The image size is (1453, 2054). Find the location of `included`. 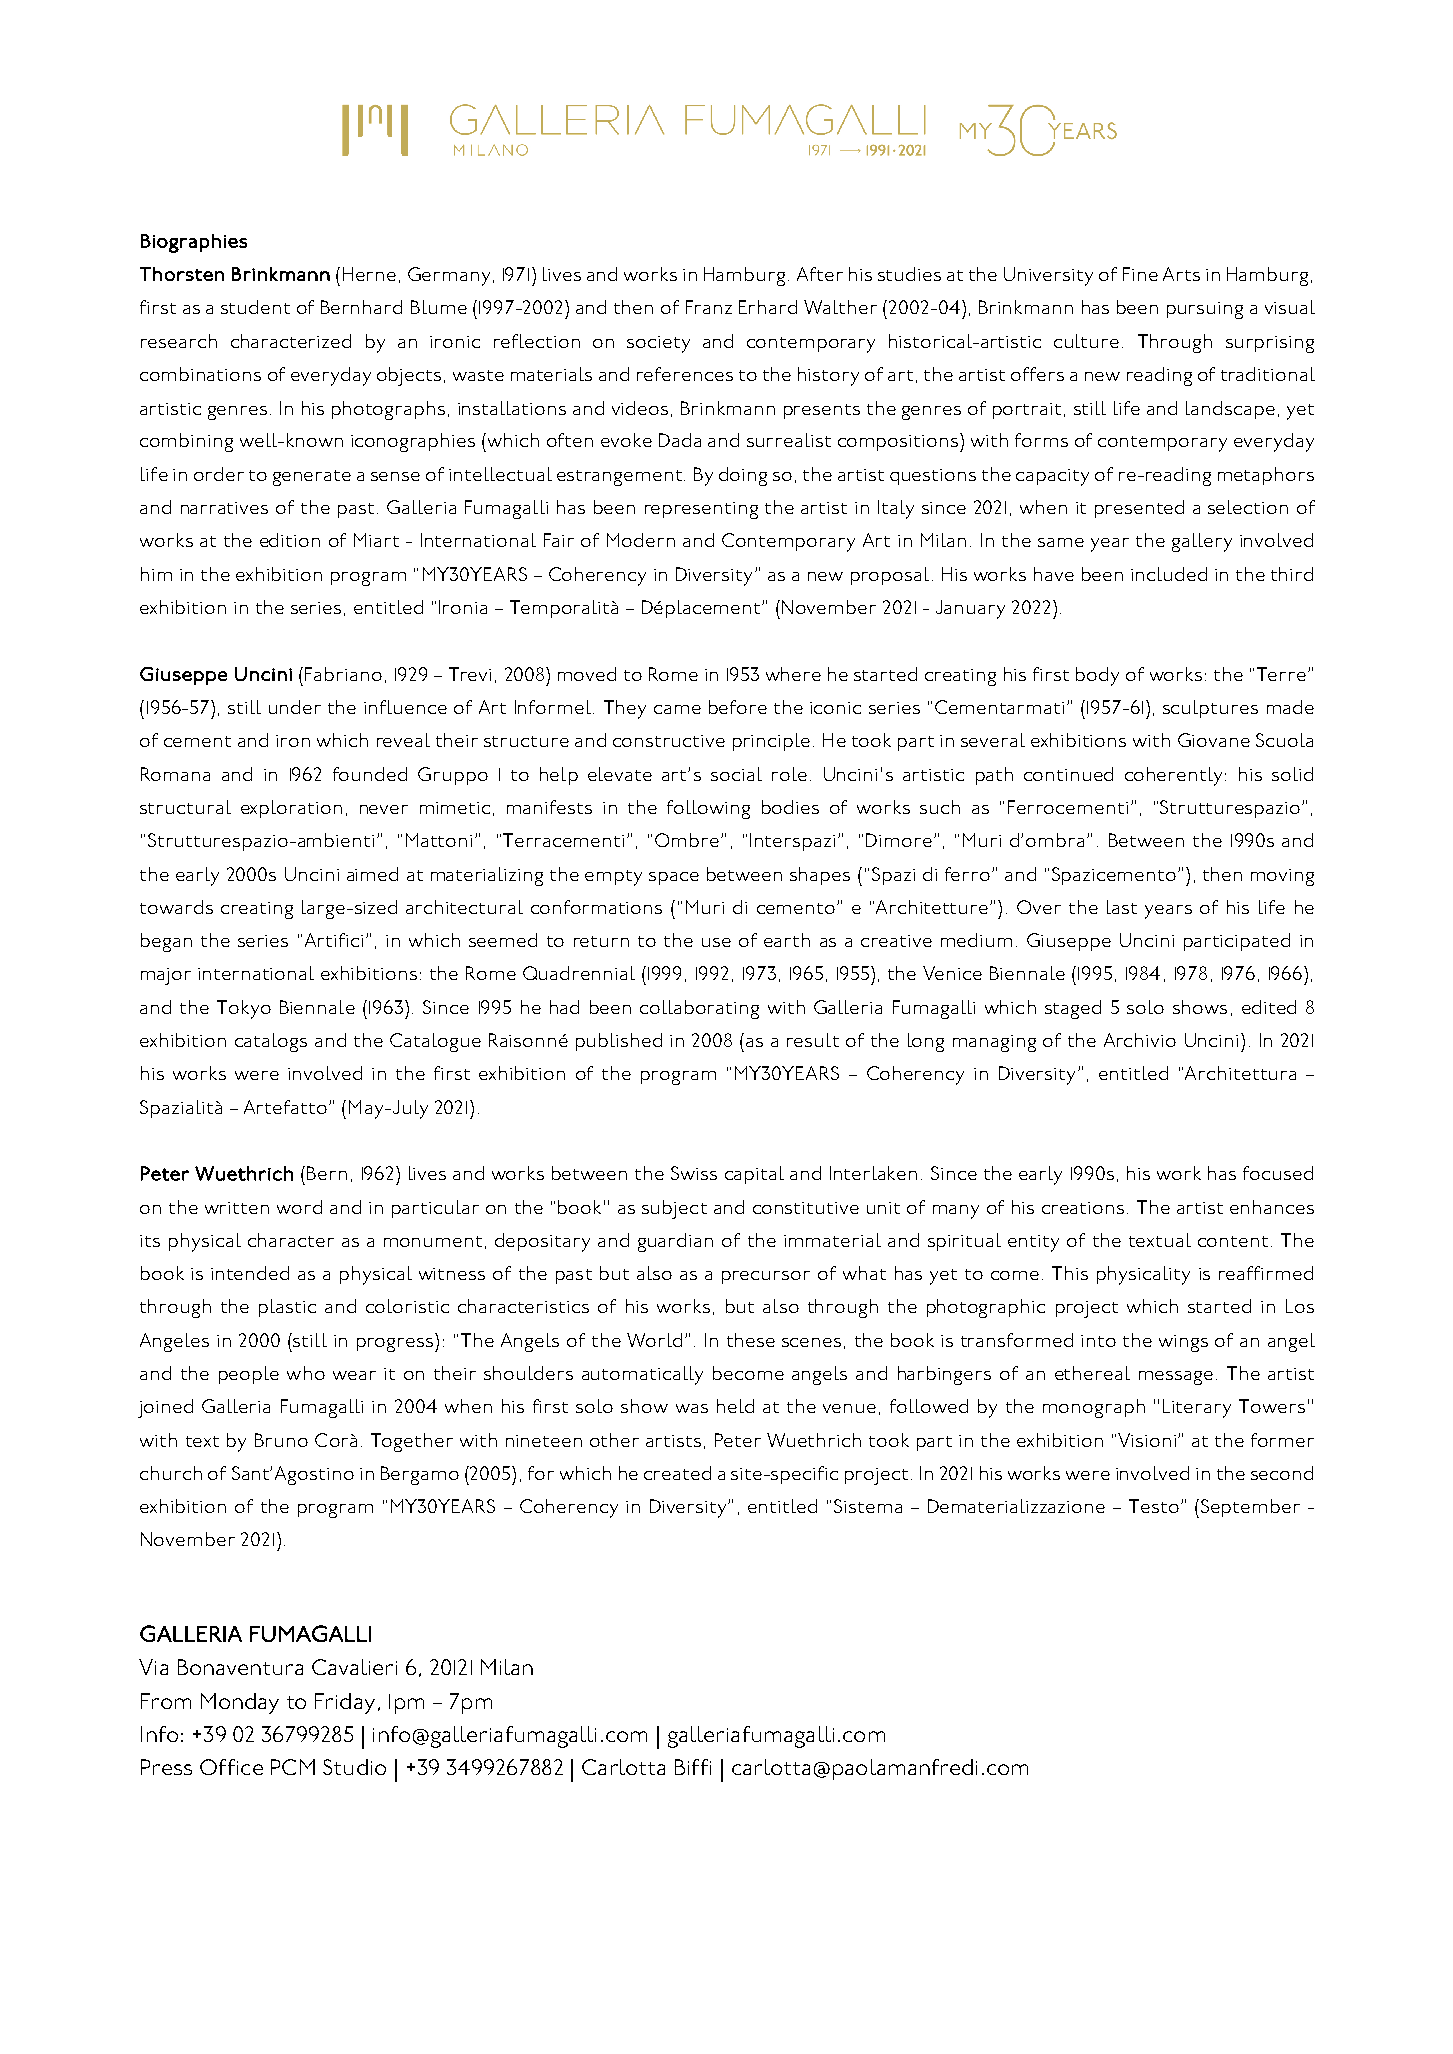

included is located at coordinates (1169, 574).
